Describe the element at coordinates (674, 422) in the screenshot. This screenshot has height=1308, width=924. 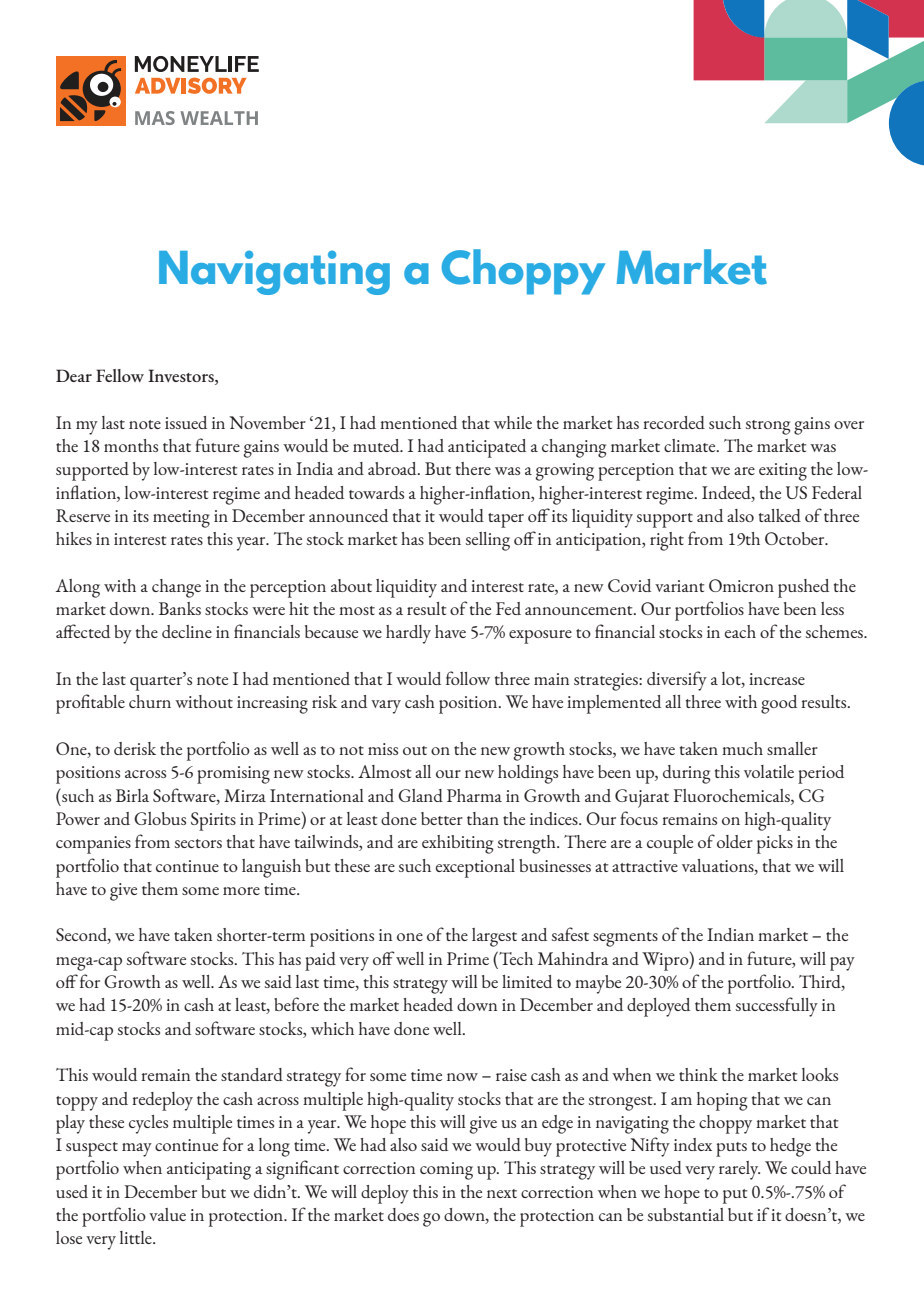
I see `recorded` at that location.
